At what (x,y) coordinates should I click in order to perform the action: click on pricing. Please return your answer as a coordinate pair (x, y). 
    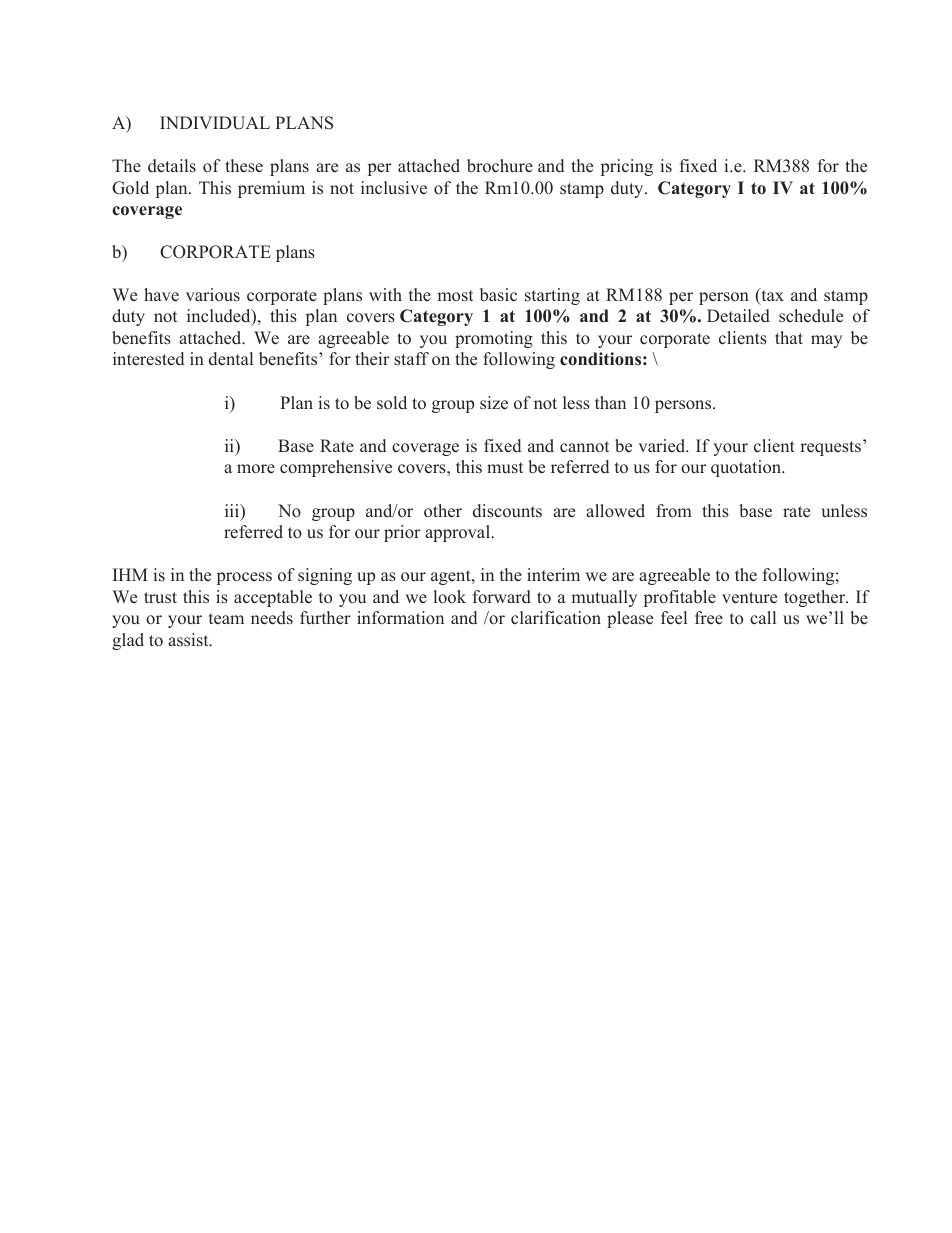
    Looking at the image, I should click on (627, 167).
